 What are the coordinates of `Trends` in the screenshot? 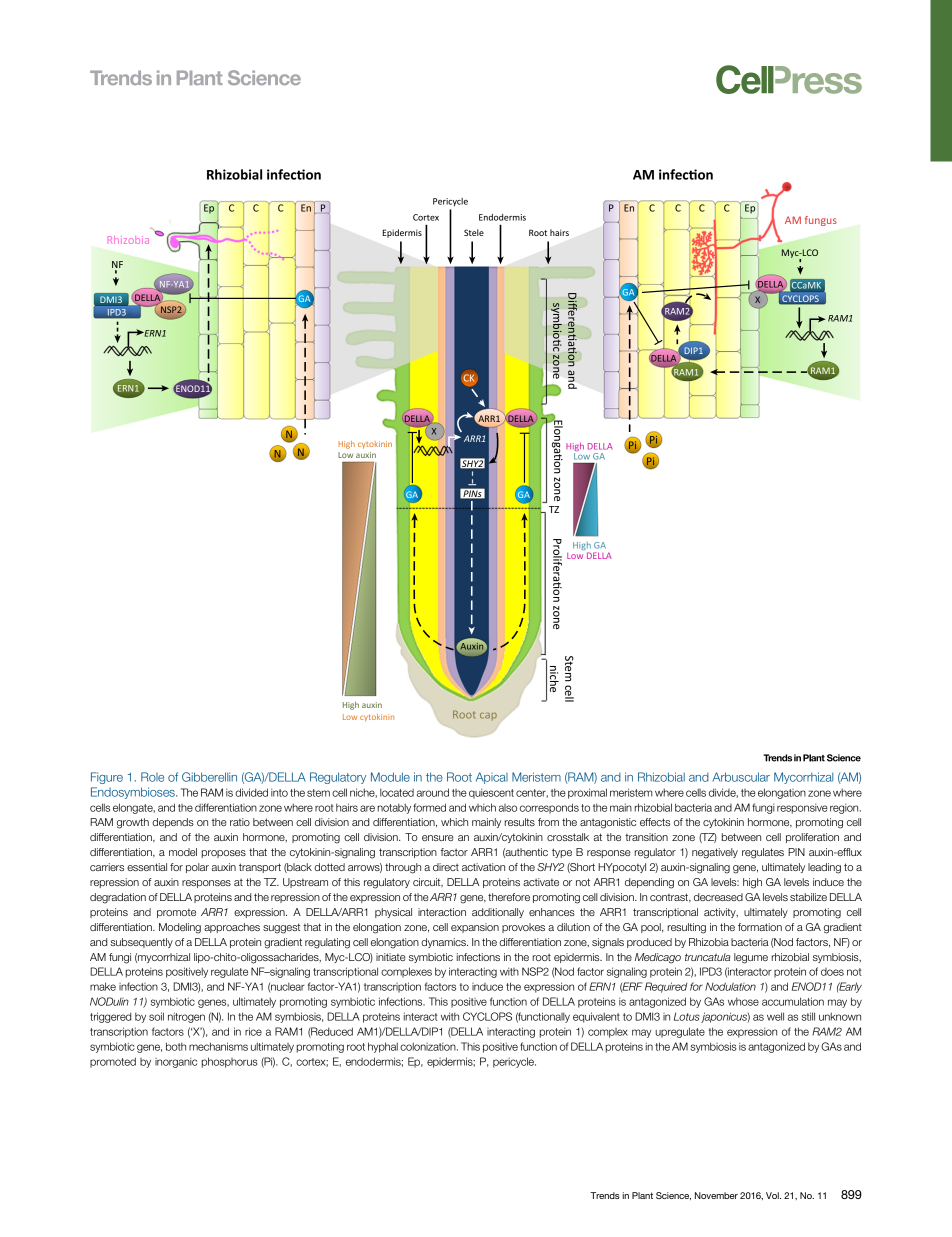 It's located at (605, 1195).
